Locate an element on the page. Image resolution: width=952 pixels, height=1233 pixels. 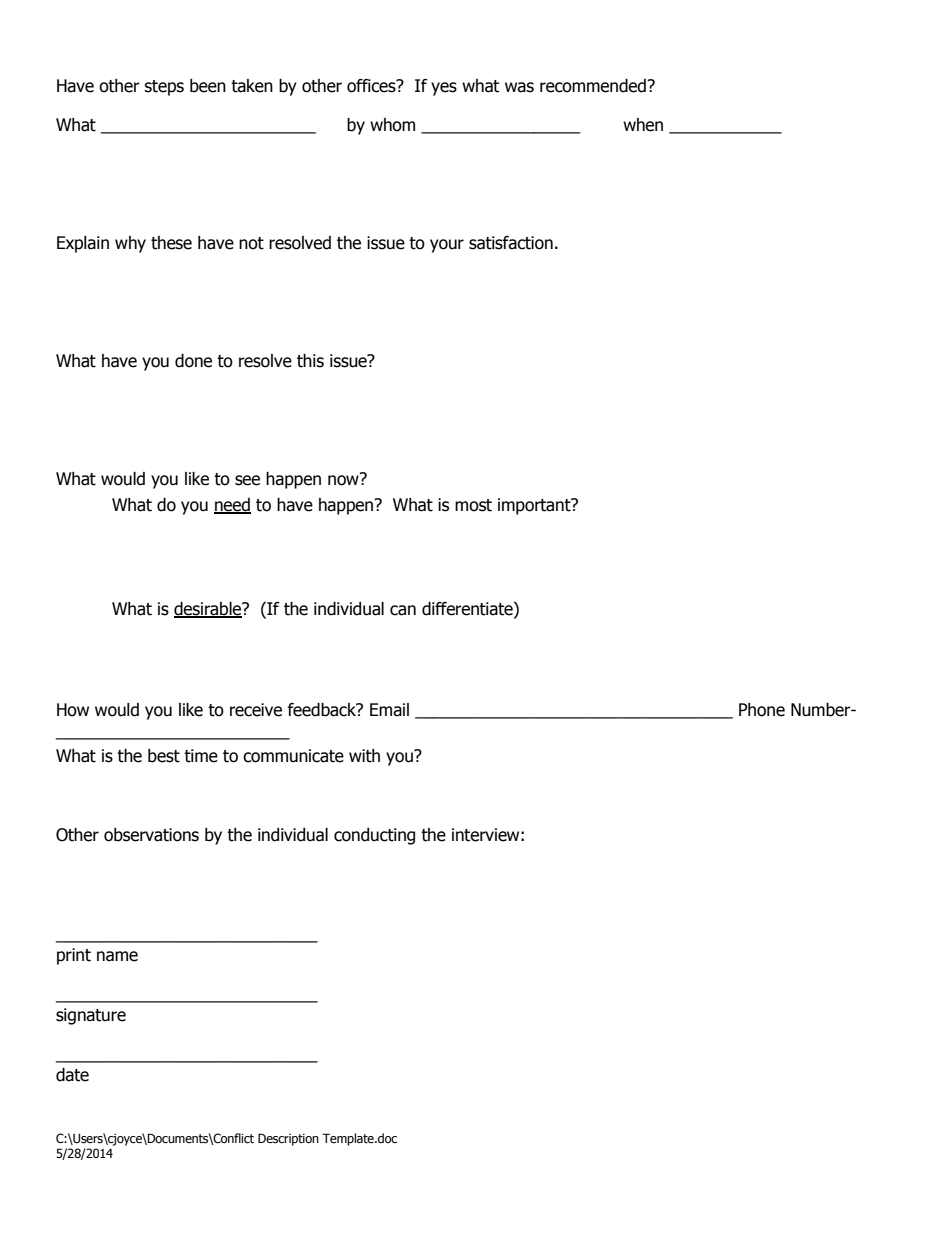
steps is located at coordinates (164, 88).
